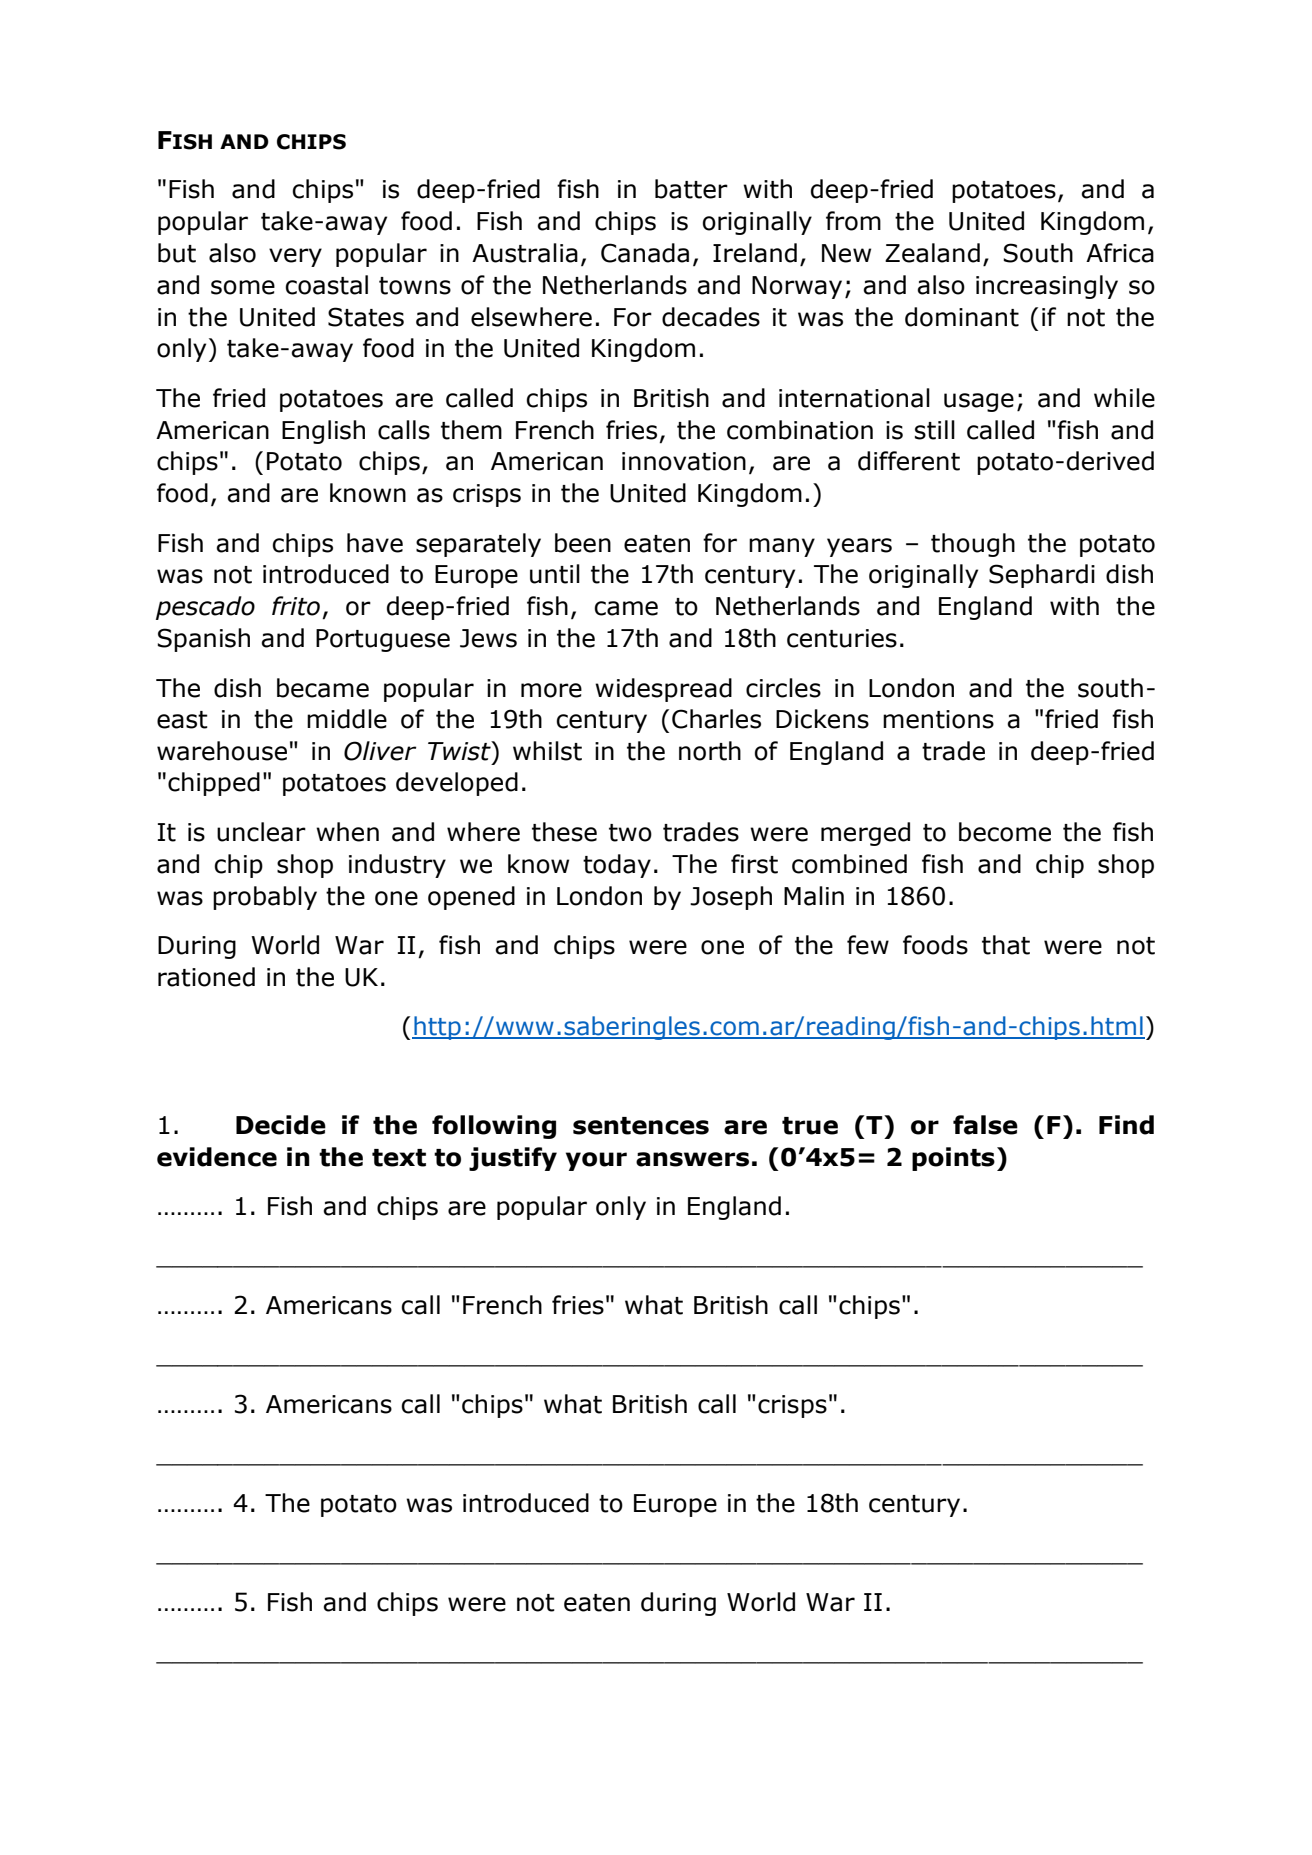 This screenshot has width=1312, height=1855. What do you see at coordinates (281, 1125) in the screenshot?
I see `Decide` at bounding box center [281, 1125].
